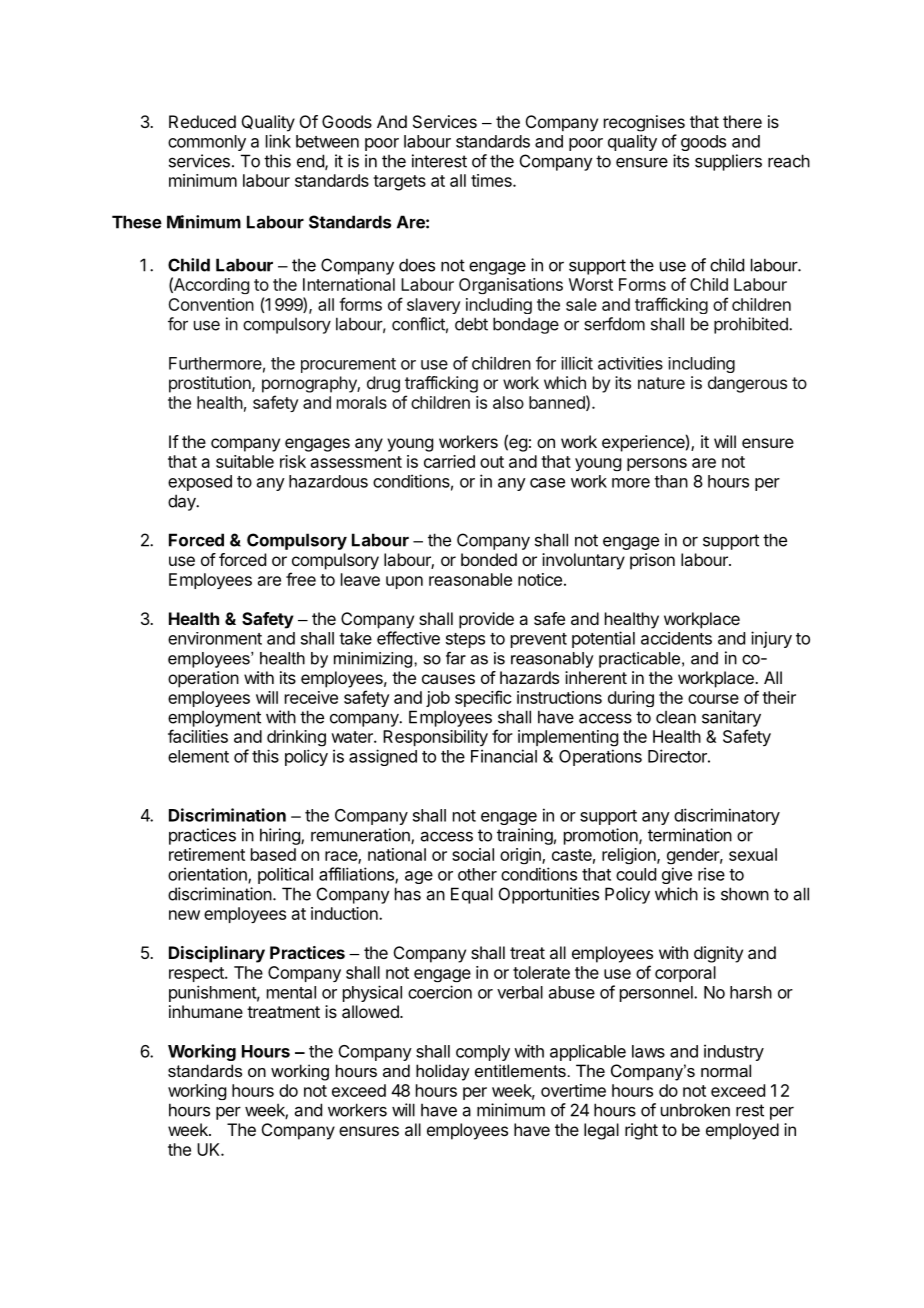 Image resolution: width=924 pixels, height=1308 pixels. What do you see at coordinates (443, 1072) in the screenshot?
I see `holiday` at bounding box center [443, 1072].
